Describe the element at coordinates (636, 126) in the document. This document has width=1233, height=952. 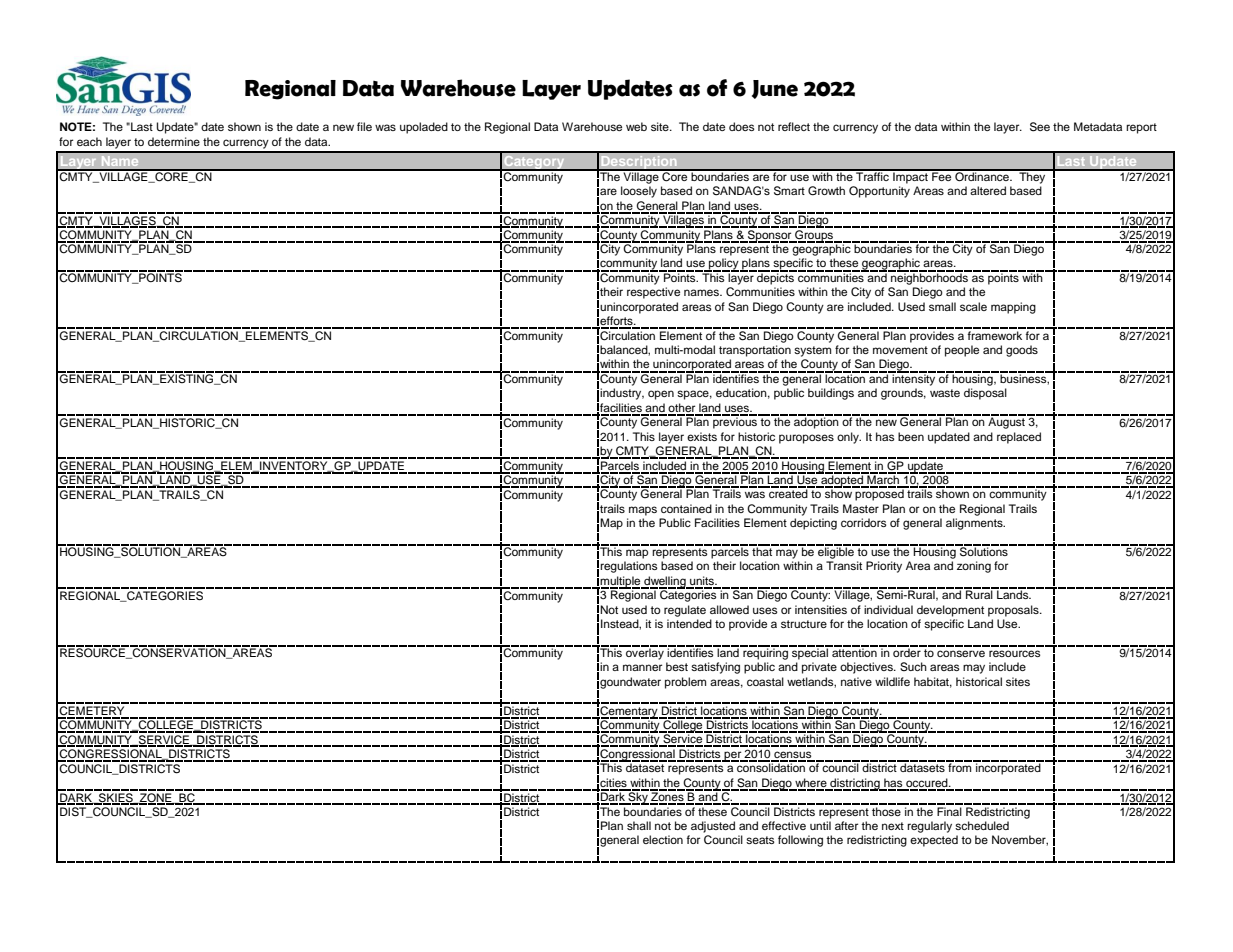
I see `web` at that location.
